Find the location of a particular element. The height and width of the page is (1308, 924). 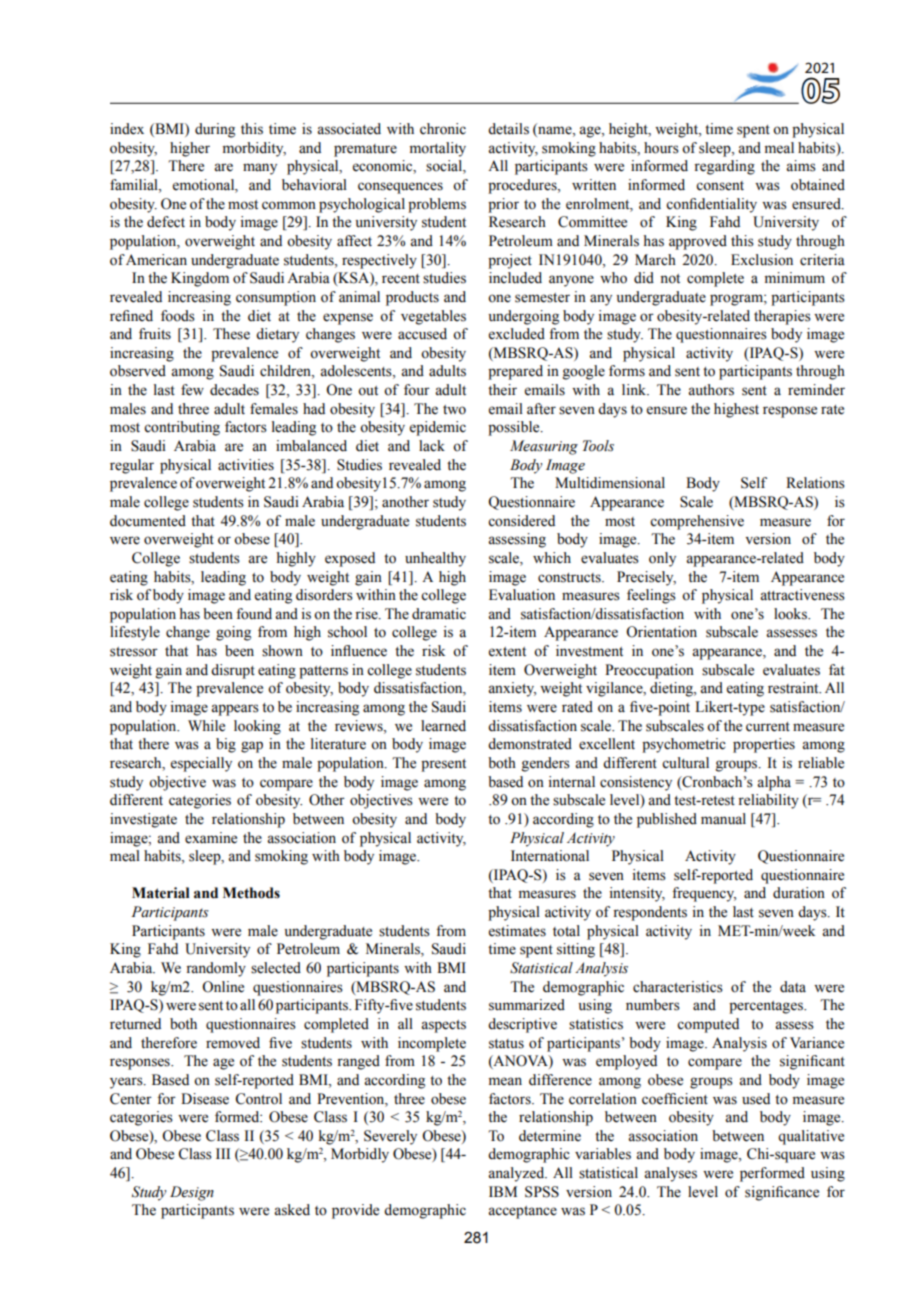

activities is located at coordinates (246, 465).
